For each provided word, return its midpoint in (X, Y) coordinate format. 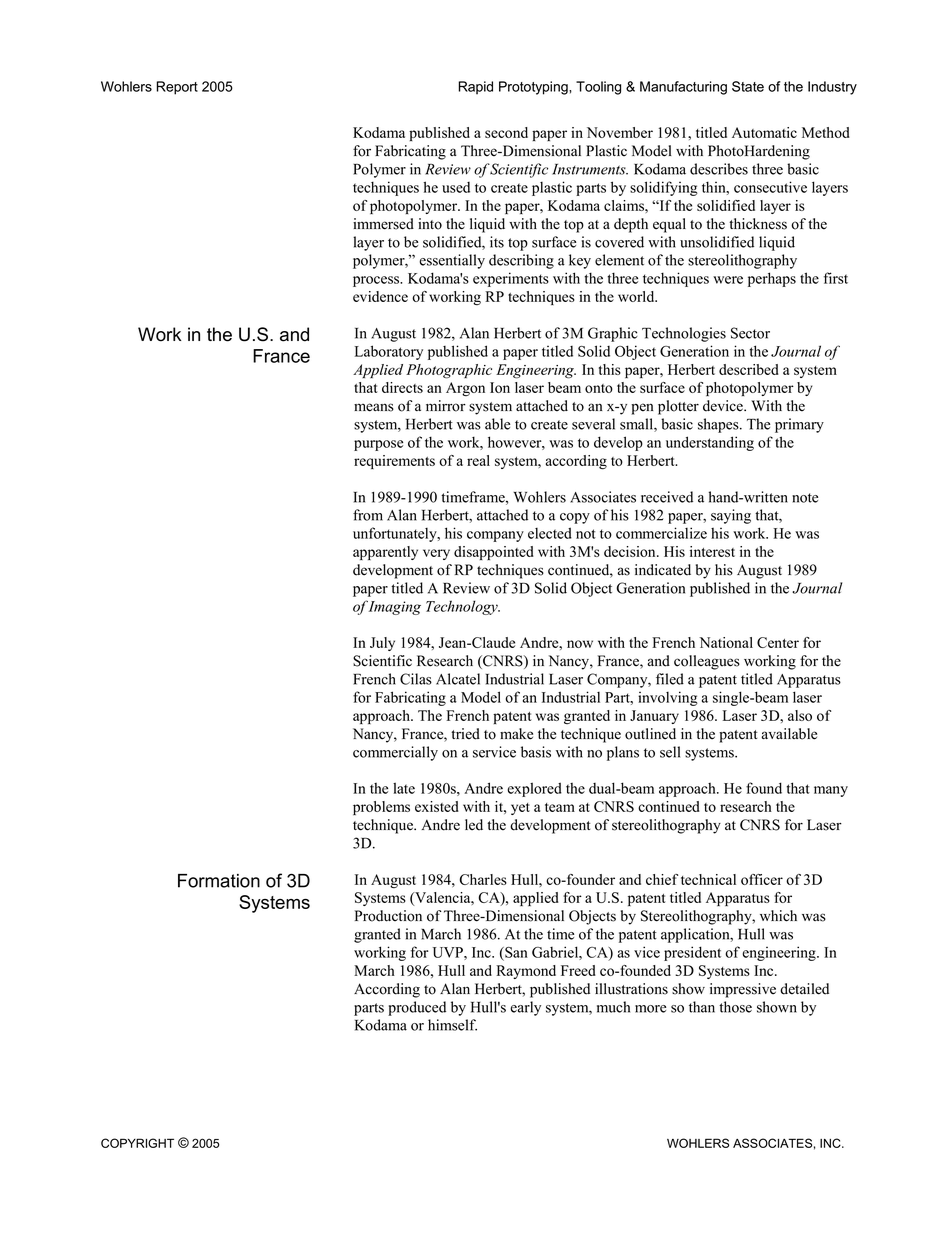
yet (520, 809)
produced (417, 1008)
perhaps (772, 279)
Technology (463, 607)
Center (778, 642)
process (377, 281)
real (478, 460)
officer (762, 879)
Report (177, 88)
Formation (219, 881)
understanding (710, 443)
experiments (511, 279)
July (382, 644)
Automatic (764, 132)
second (506, 132)
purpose (378, 445)
